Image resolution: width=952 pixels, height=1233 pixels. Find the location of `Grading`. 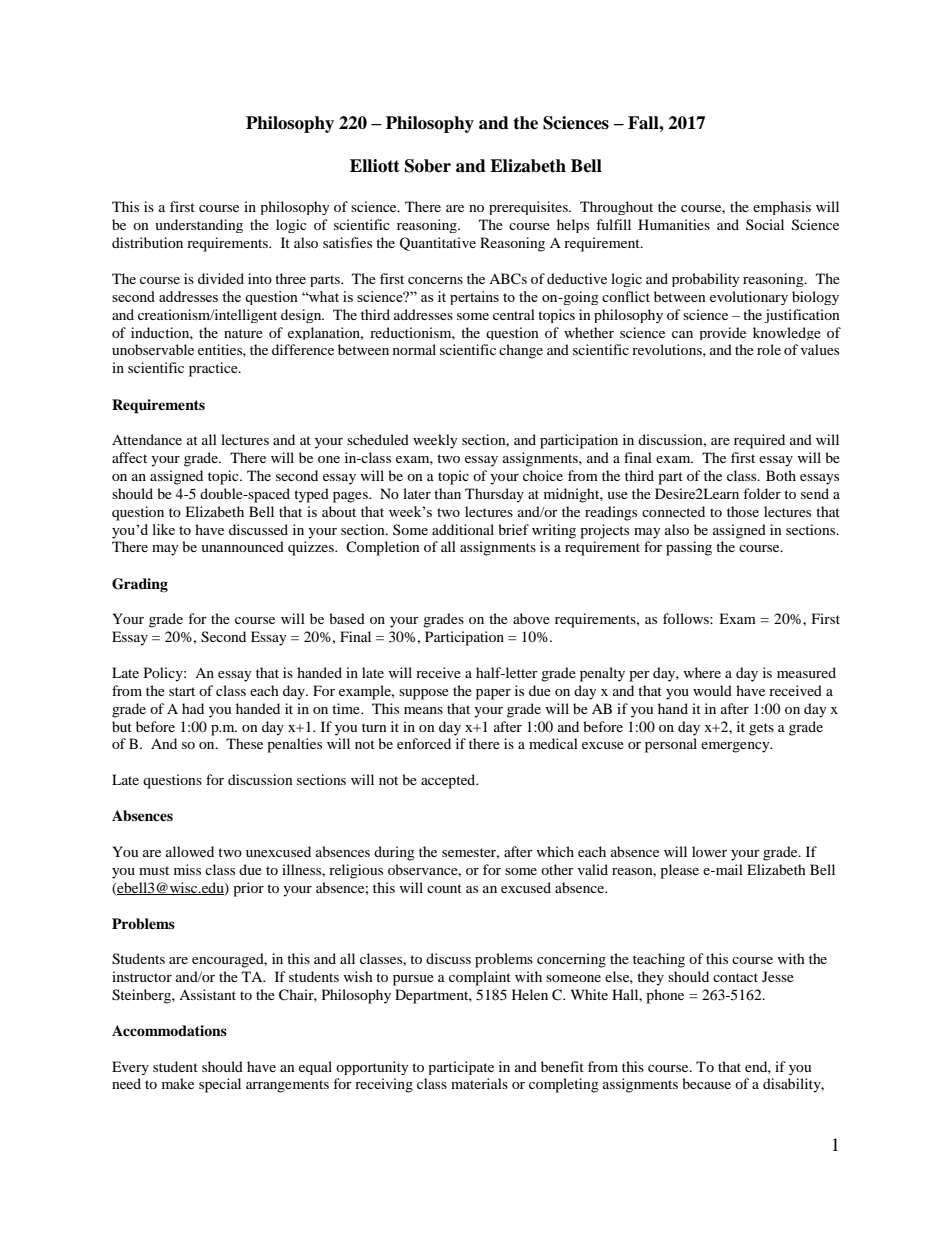

Grading is located at coordinates (140, 585).
